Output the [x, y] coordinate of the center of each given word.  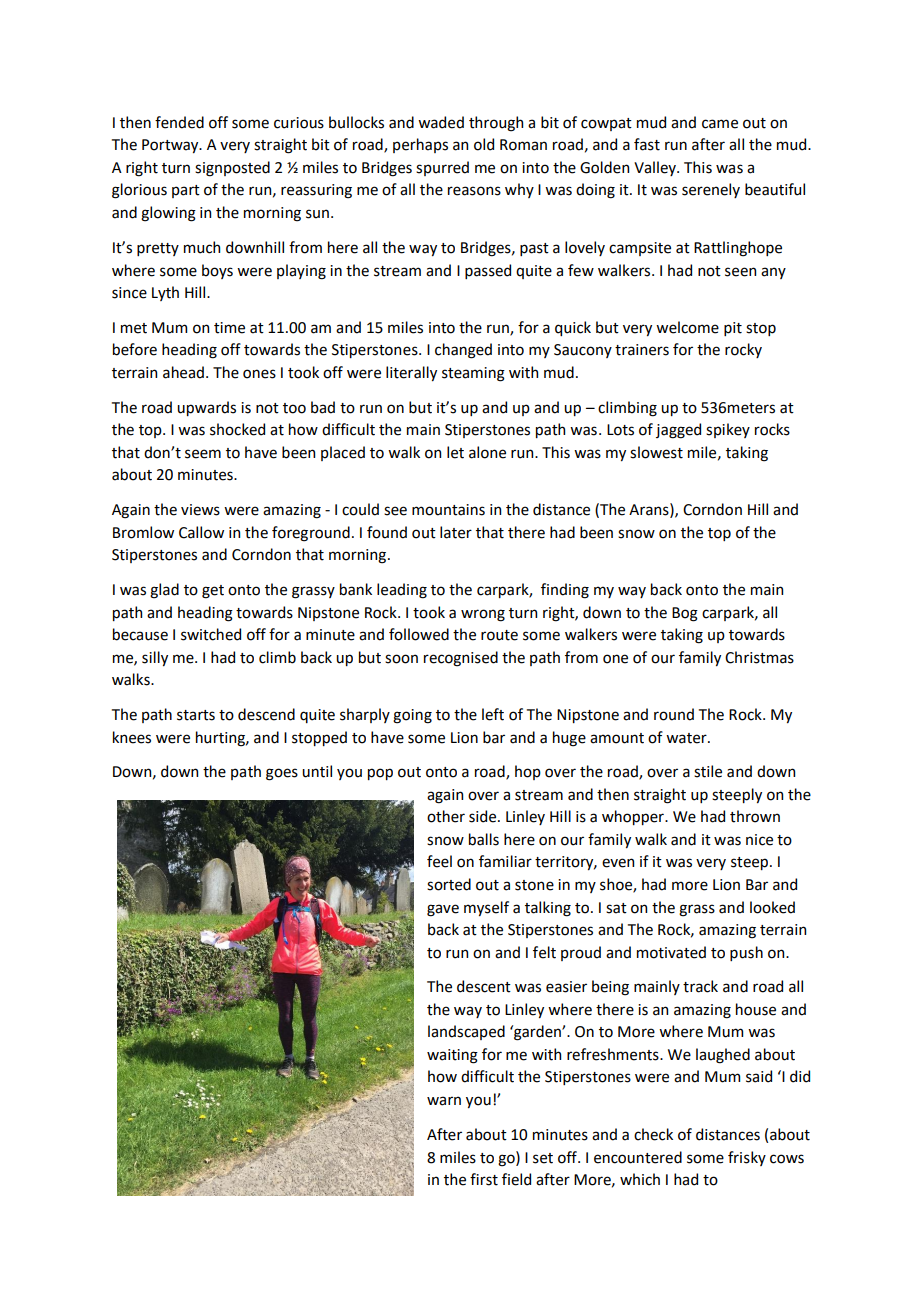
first [484, 1179]
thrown [755, 816]
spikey [728, 430]
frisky [747, 1158]
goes [282, 774]
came [720, 124]
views [200, 510]
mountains [448, 510]
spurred [442, 168]
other [446, 816]
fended [179, 122]
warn [444, 1101]
